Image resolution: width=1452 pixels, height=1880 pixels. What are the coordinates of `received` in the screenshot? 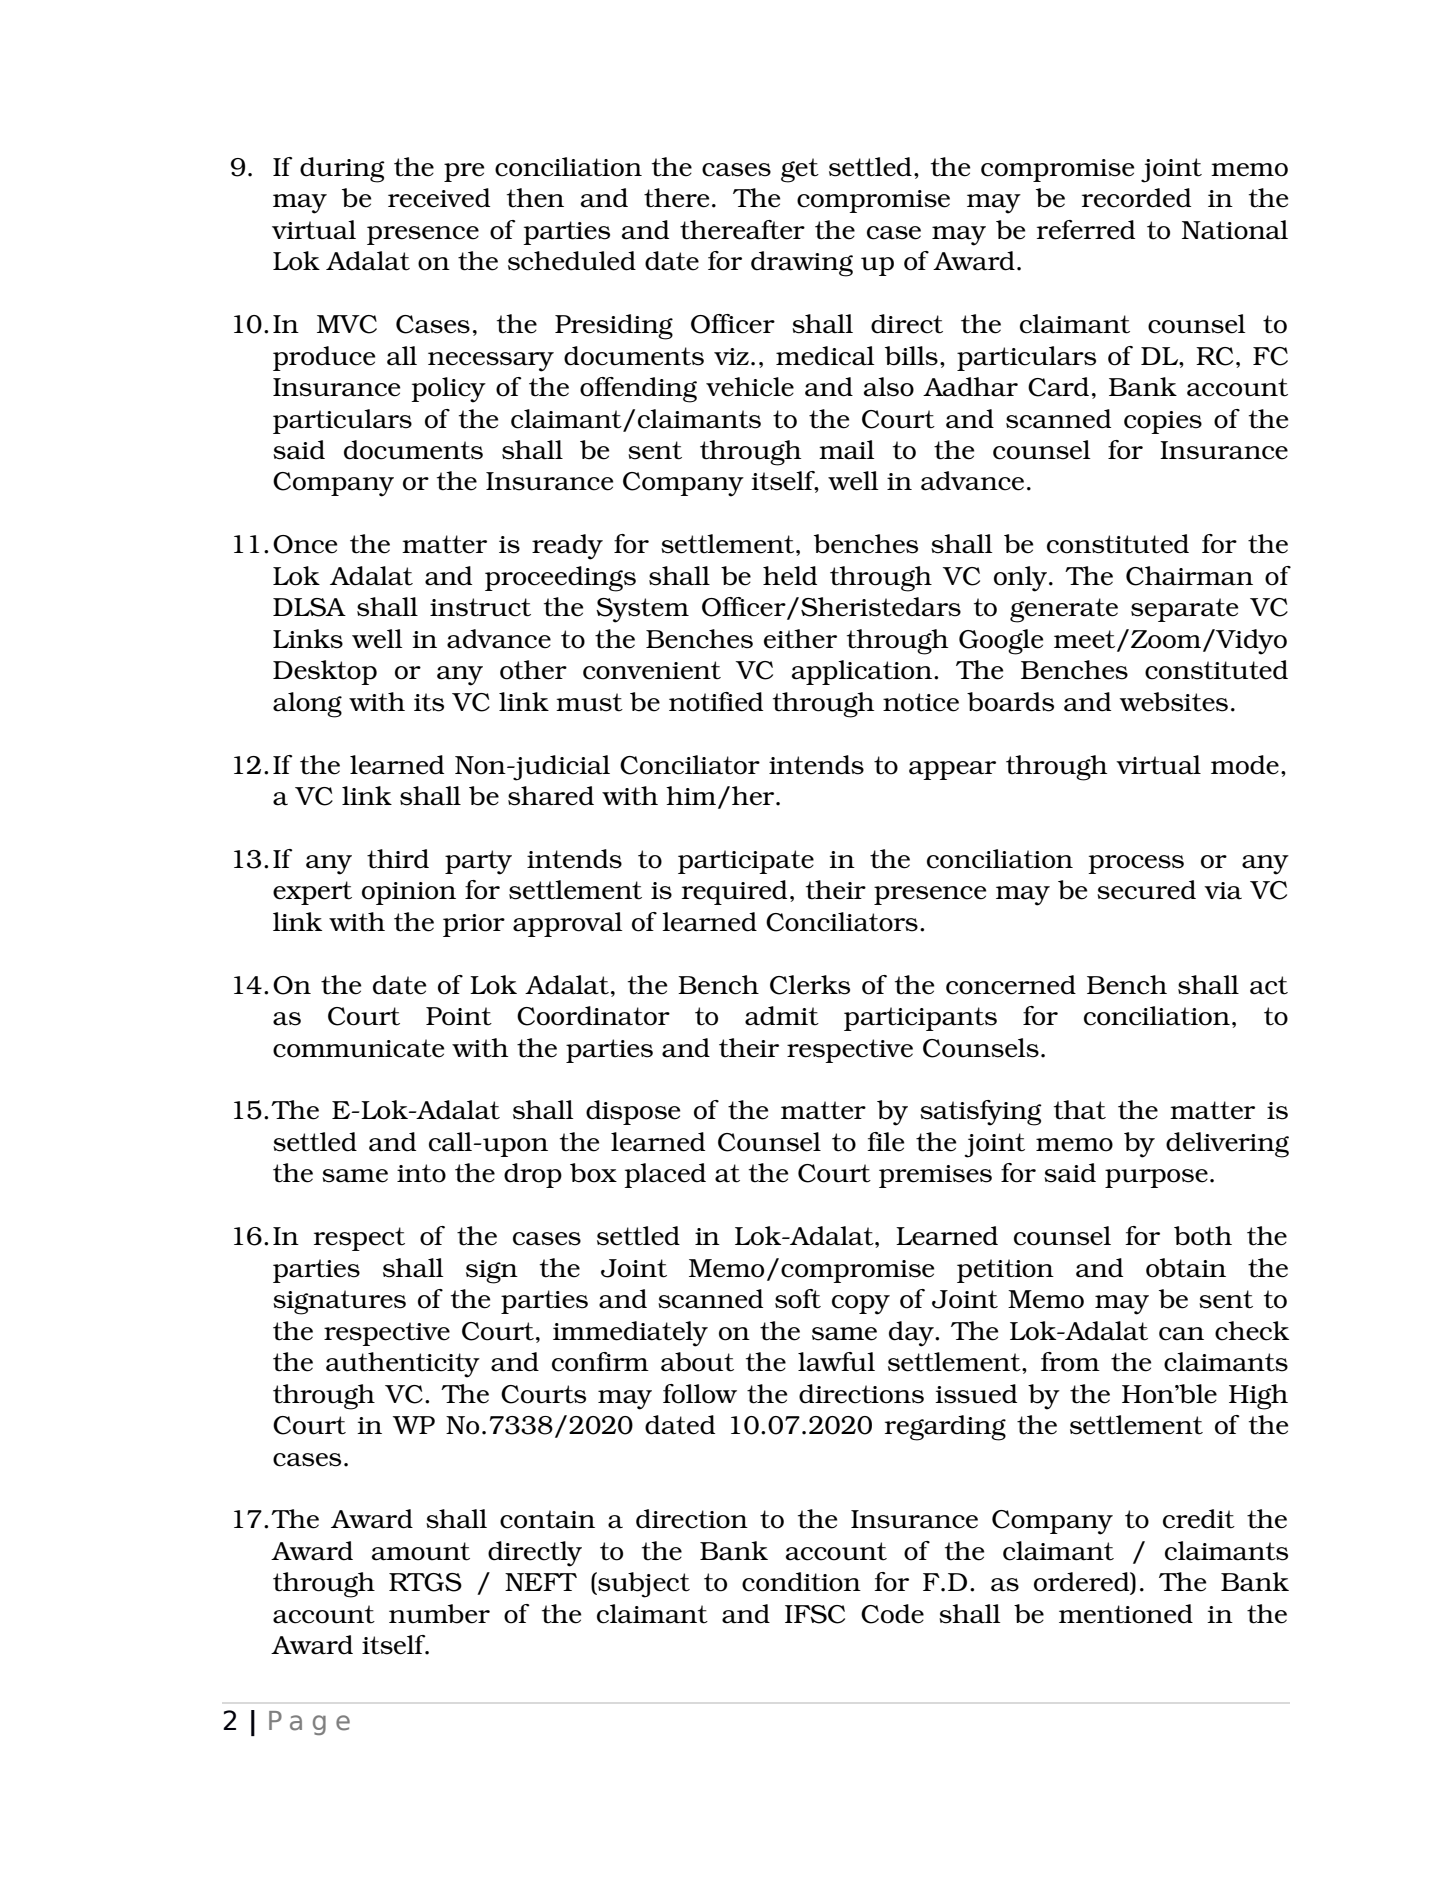 It's located at (439, 198).
